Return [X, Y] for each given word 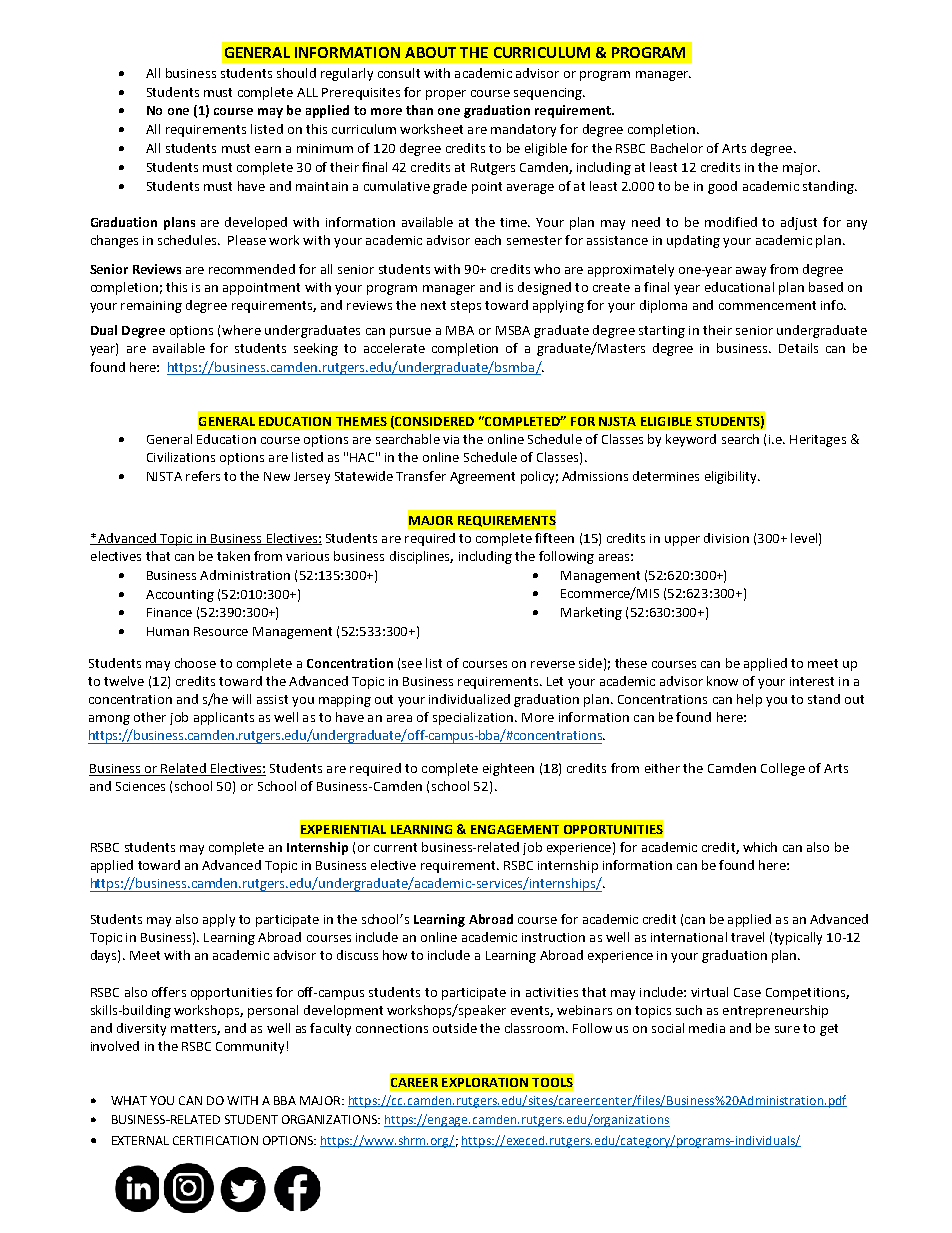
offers [169, 992]
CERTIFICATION [215, 1140]
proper [446, 95]
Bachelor [677, 148]
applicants [224, 718]
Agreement [482, 478]
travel [747, 937]
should [296, 73]
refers [203, 476]
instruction [553, 937]
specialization [473, 718]
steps [466, 307]
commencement [767, 305]
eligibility [732, 477]
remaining [151, 307]
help [749, 700]
